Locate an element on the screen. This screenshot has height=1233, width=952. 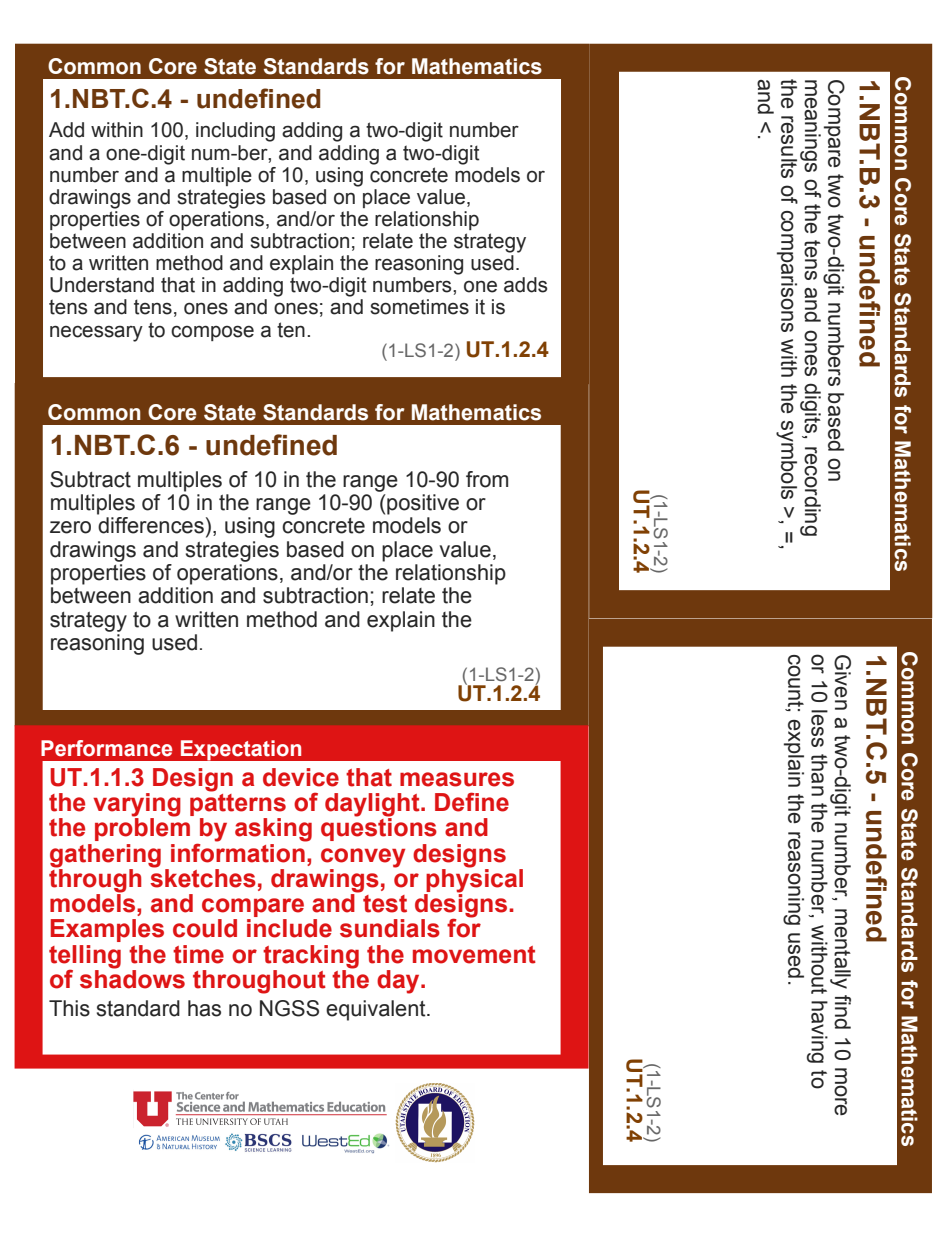
including is located at coordinates (235, 132).
